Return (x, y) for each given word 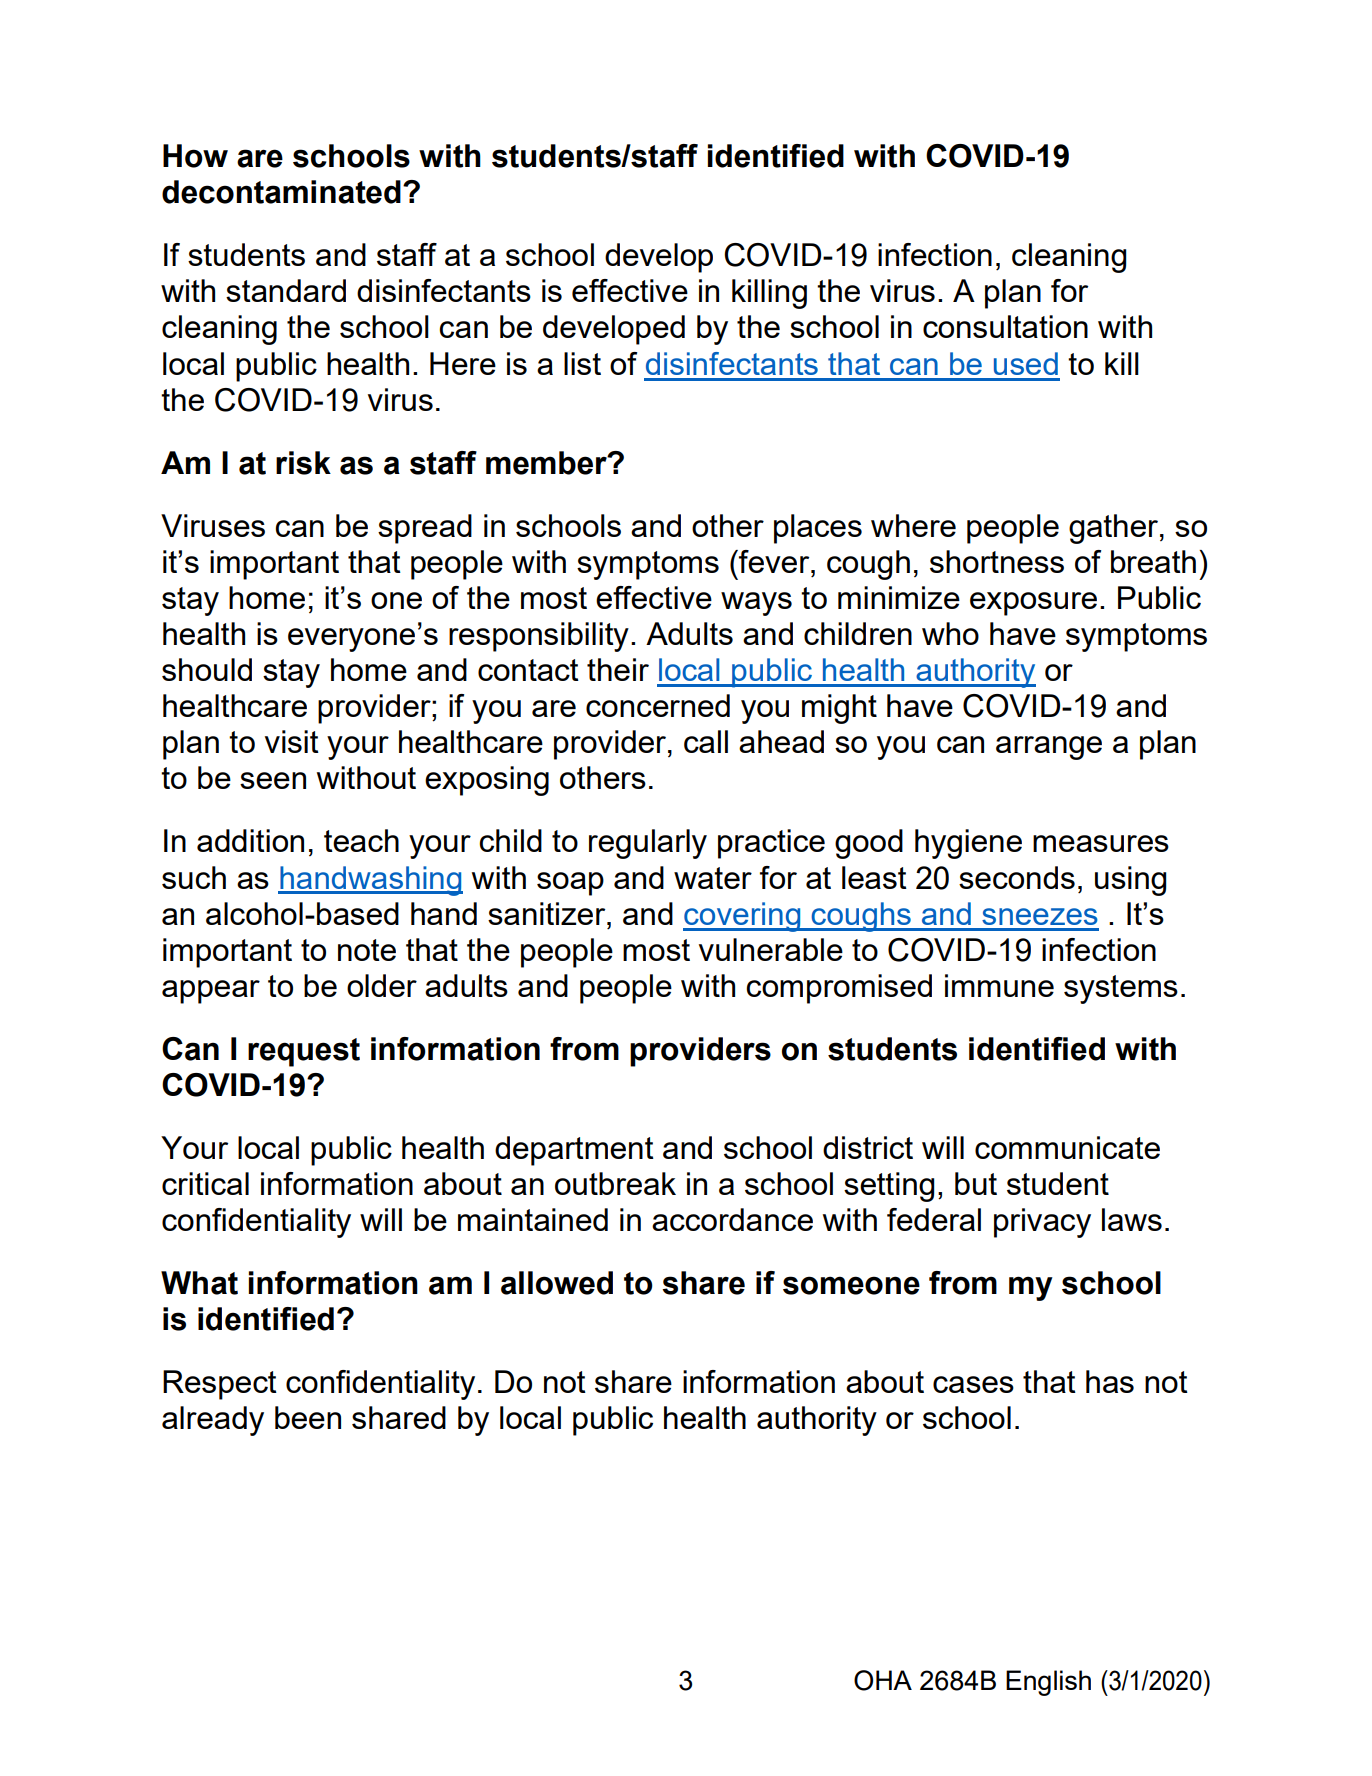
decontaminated (281, 192)
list (582, 363)
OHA (883, 1680)
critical (205, 1183)
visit (292, 741)
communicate (1067, 1147)
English (1048, 1683)
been (308, 1417)
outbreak (615, 1183)
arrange (1049, 748)
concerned (658, 705)
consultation (1005, 326)
